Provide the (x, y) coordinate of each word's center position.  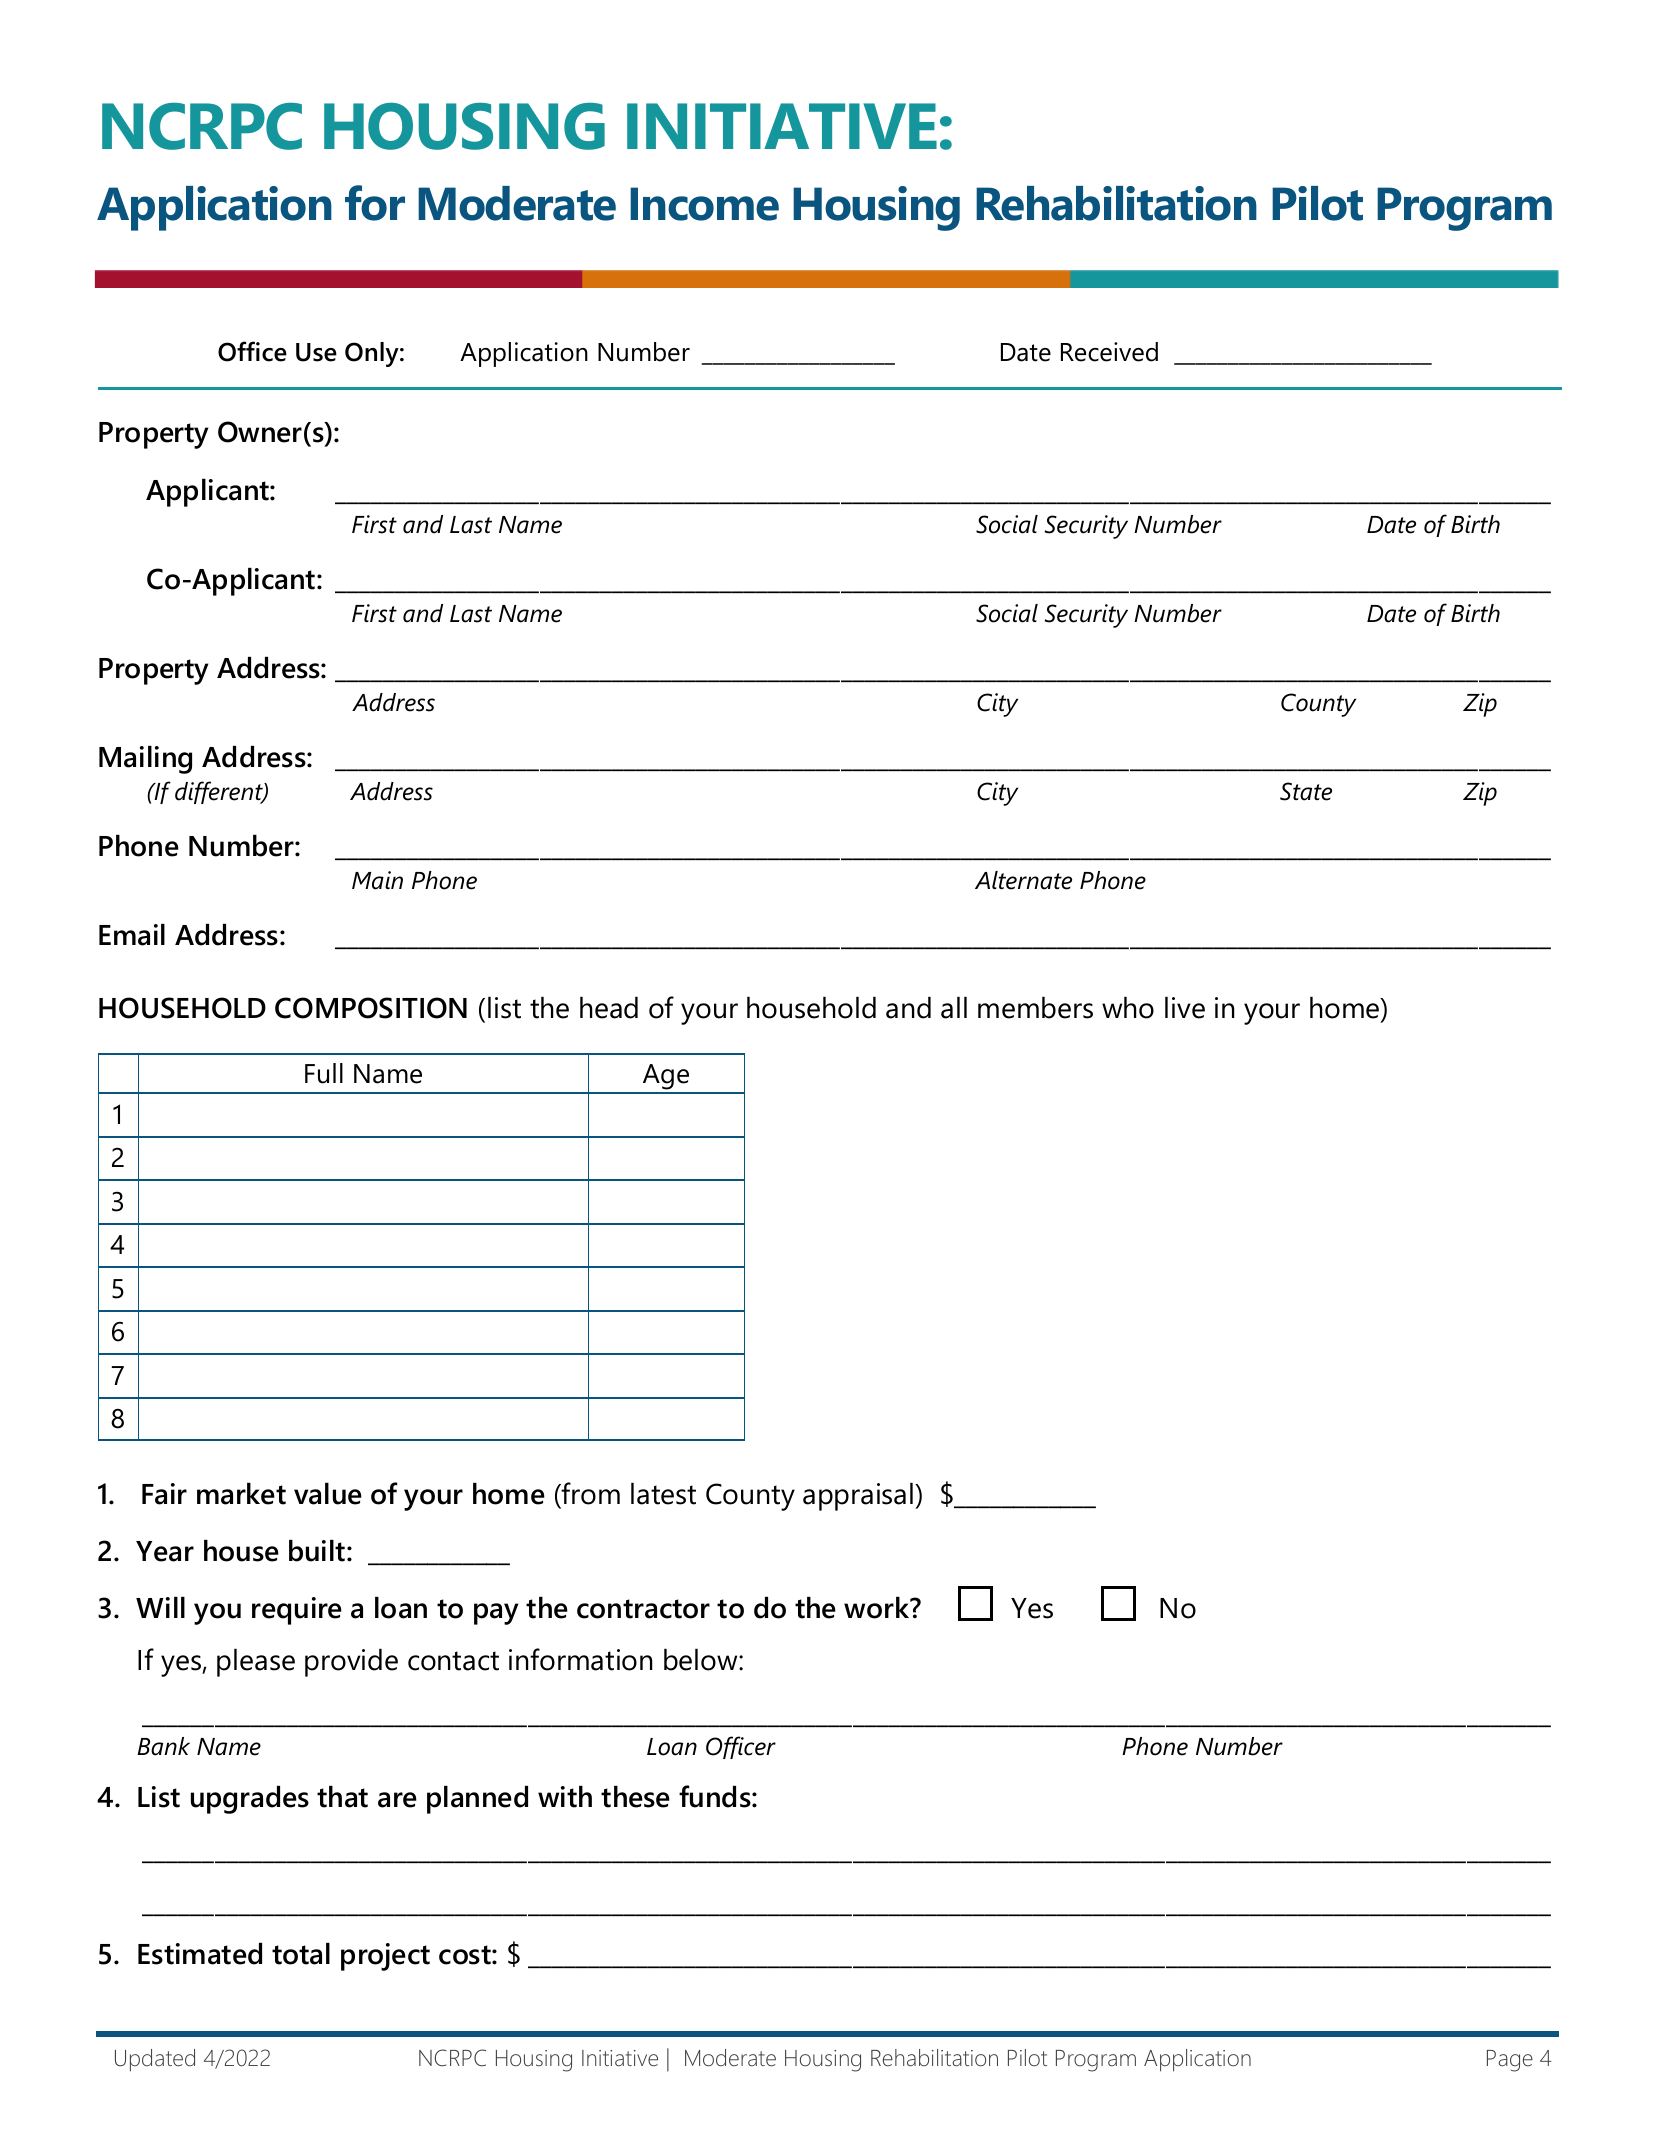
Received (1109, 352)
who (1128, 1008)
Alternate (1023, 880)
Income (704, 204)
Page (1510, 2061)
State (1306, 791)
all (954, 1008)
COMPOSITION (371, 1008)
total (301, 1954)
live (1185, 1008)
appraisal (859, 1497)
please (256, 1663)
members (1035, 1008)
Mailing (145, 760)
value (328, 1494)
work (878, 1608)
